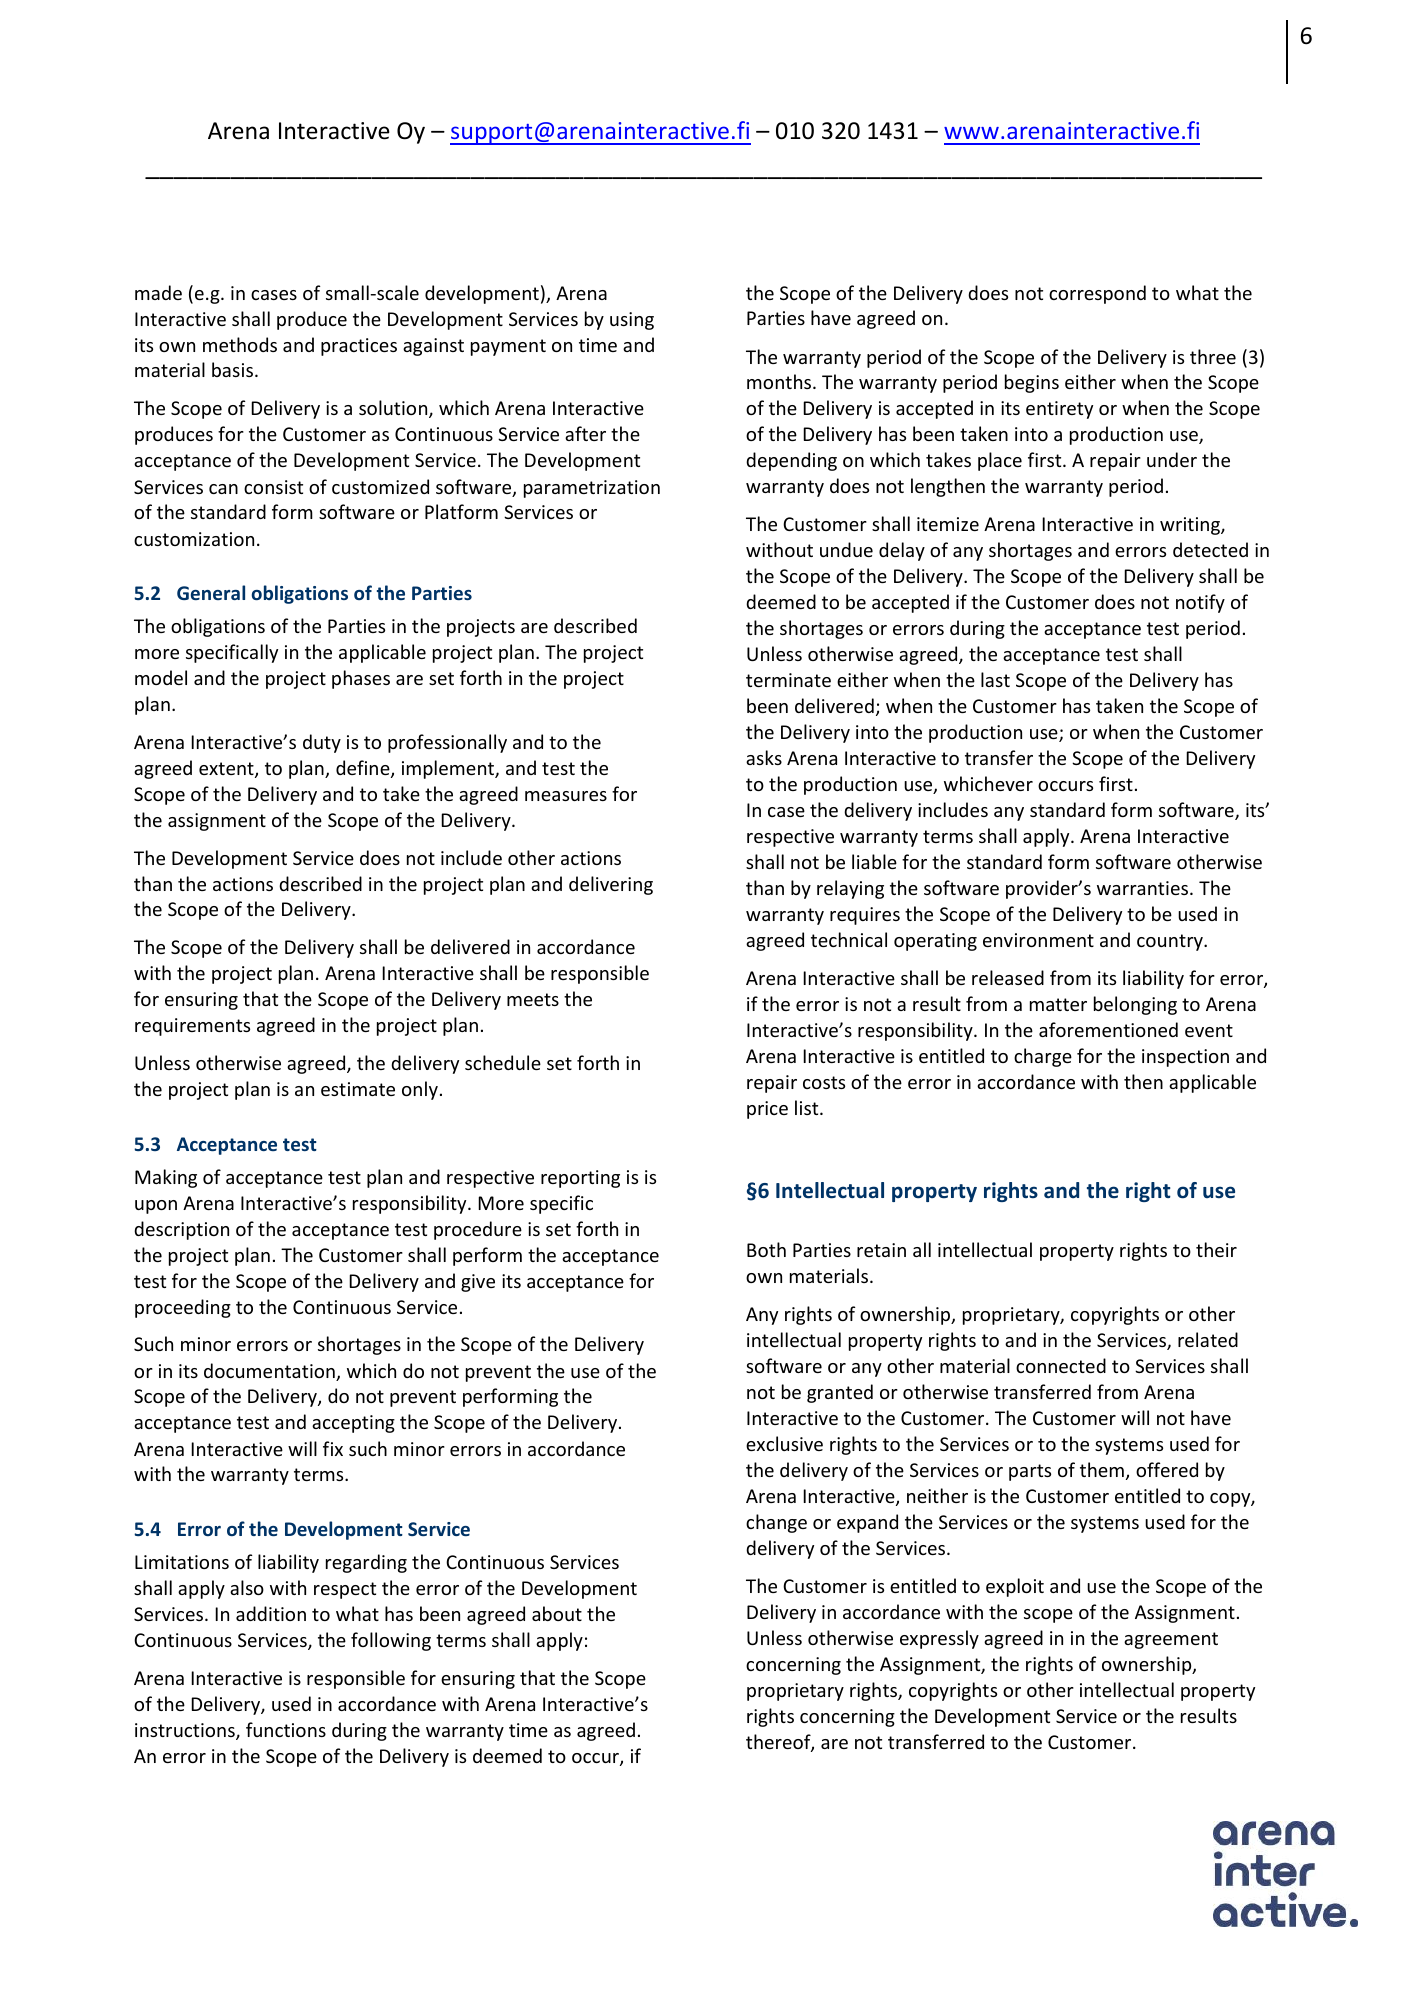 The height and width of the screenshot is (1992, 1408). What do you see at coordinates (840, 1393) in the screenshot?
I see `granted` at bounding box center [840, 1393].
